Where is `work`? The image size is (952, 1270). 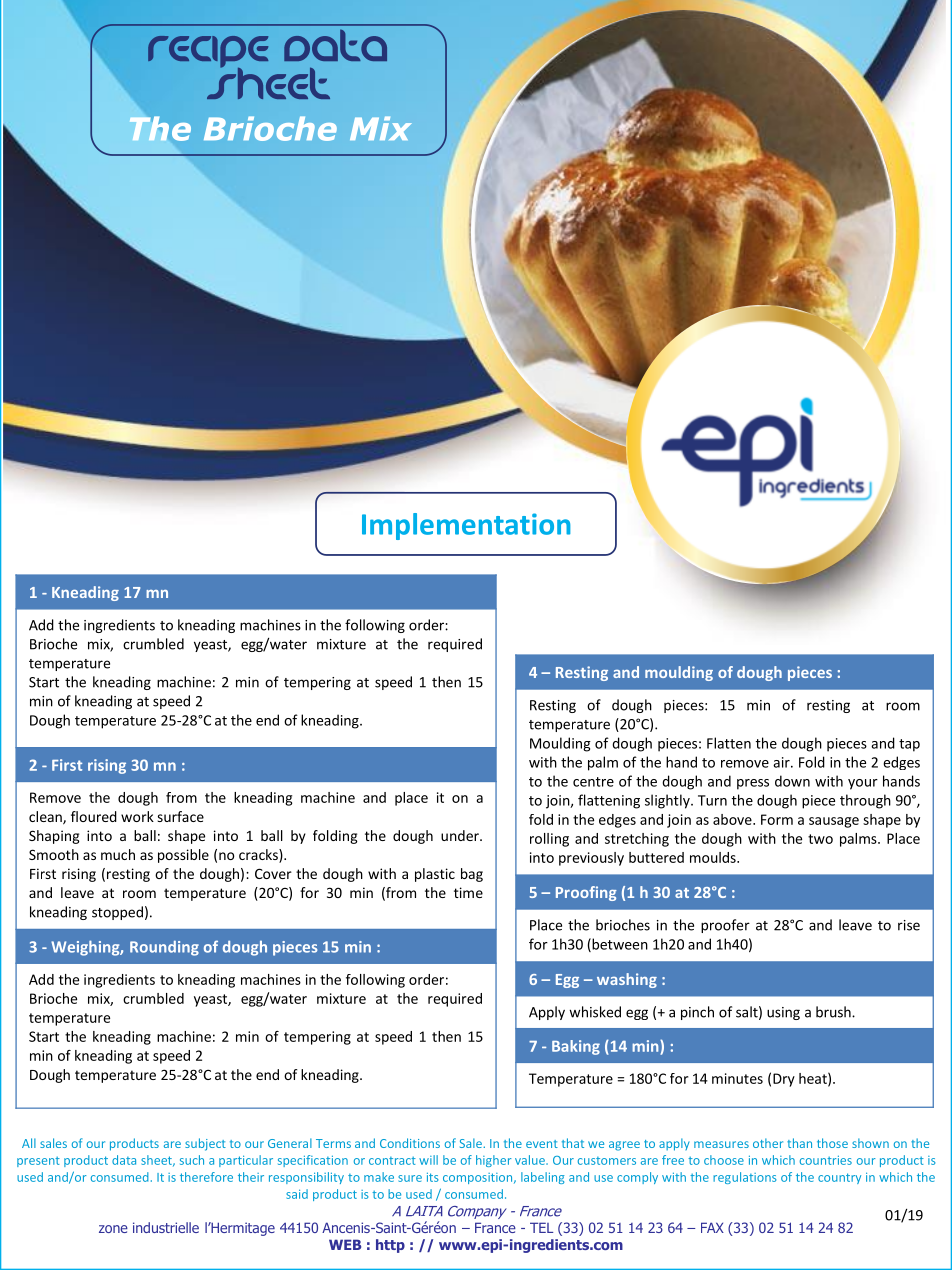 work is located at coordinates (137, 816).
